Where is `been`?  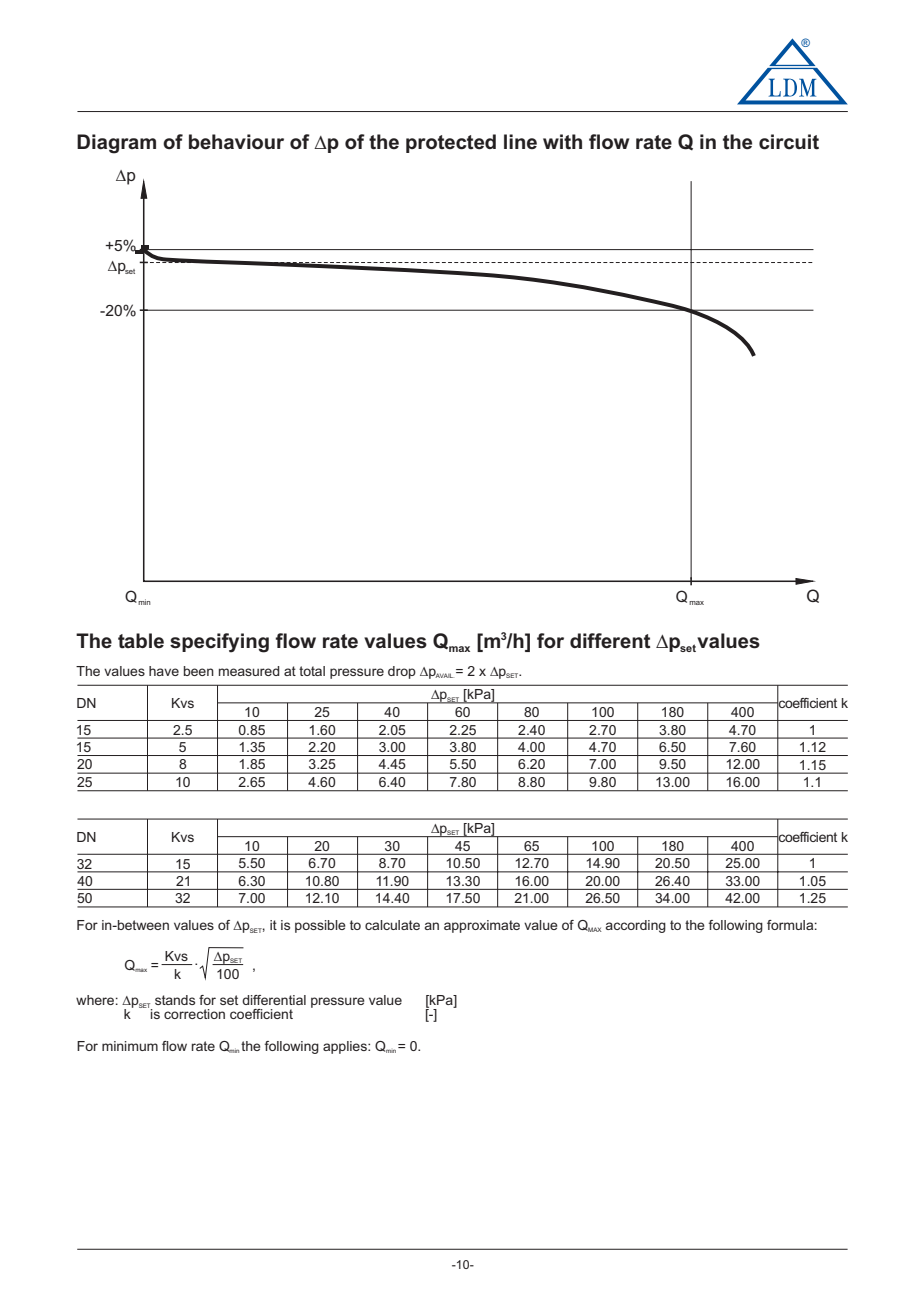
been is located at coordinates (199, 671).
